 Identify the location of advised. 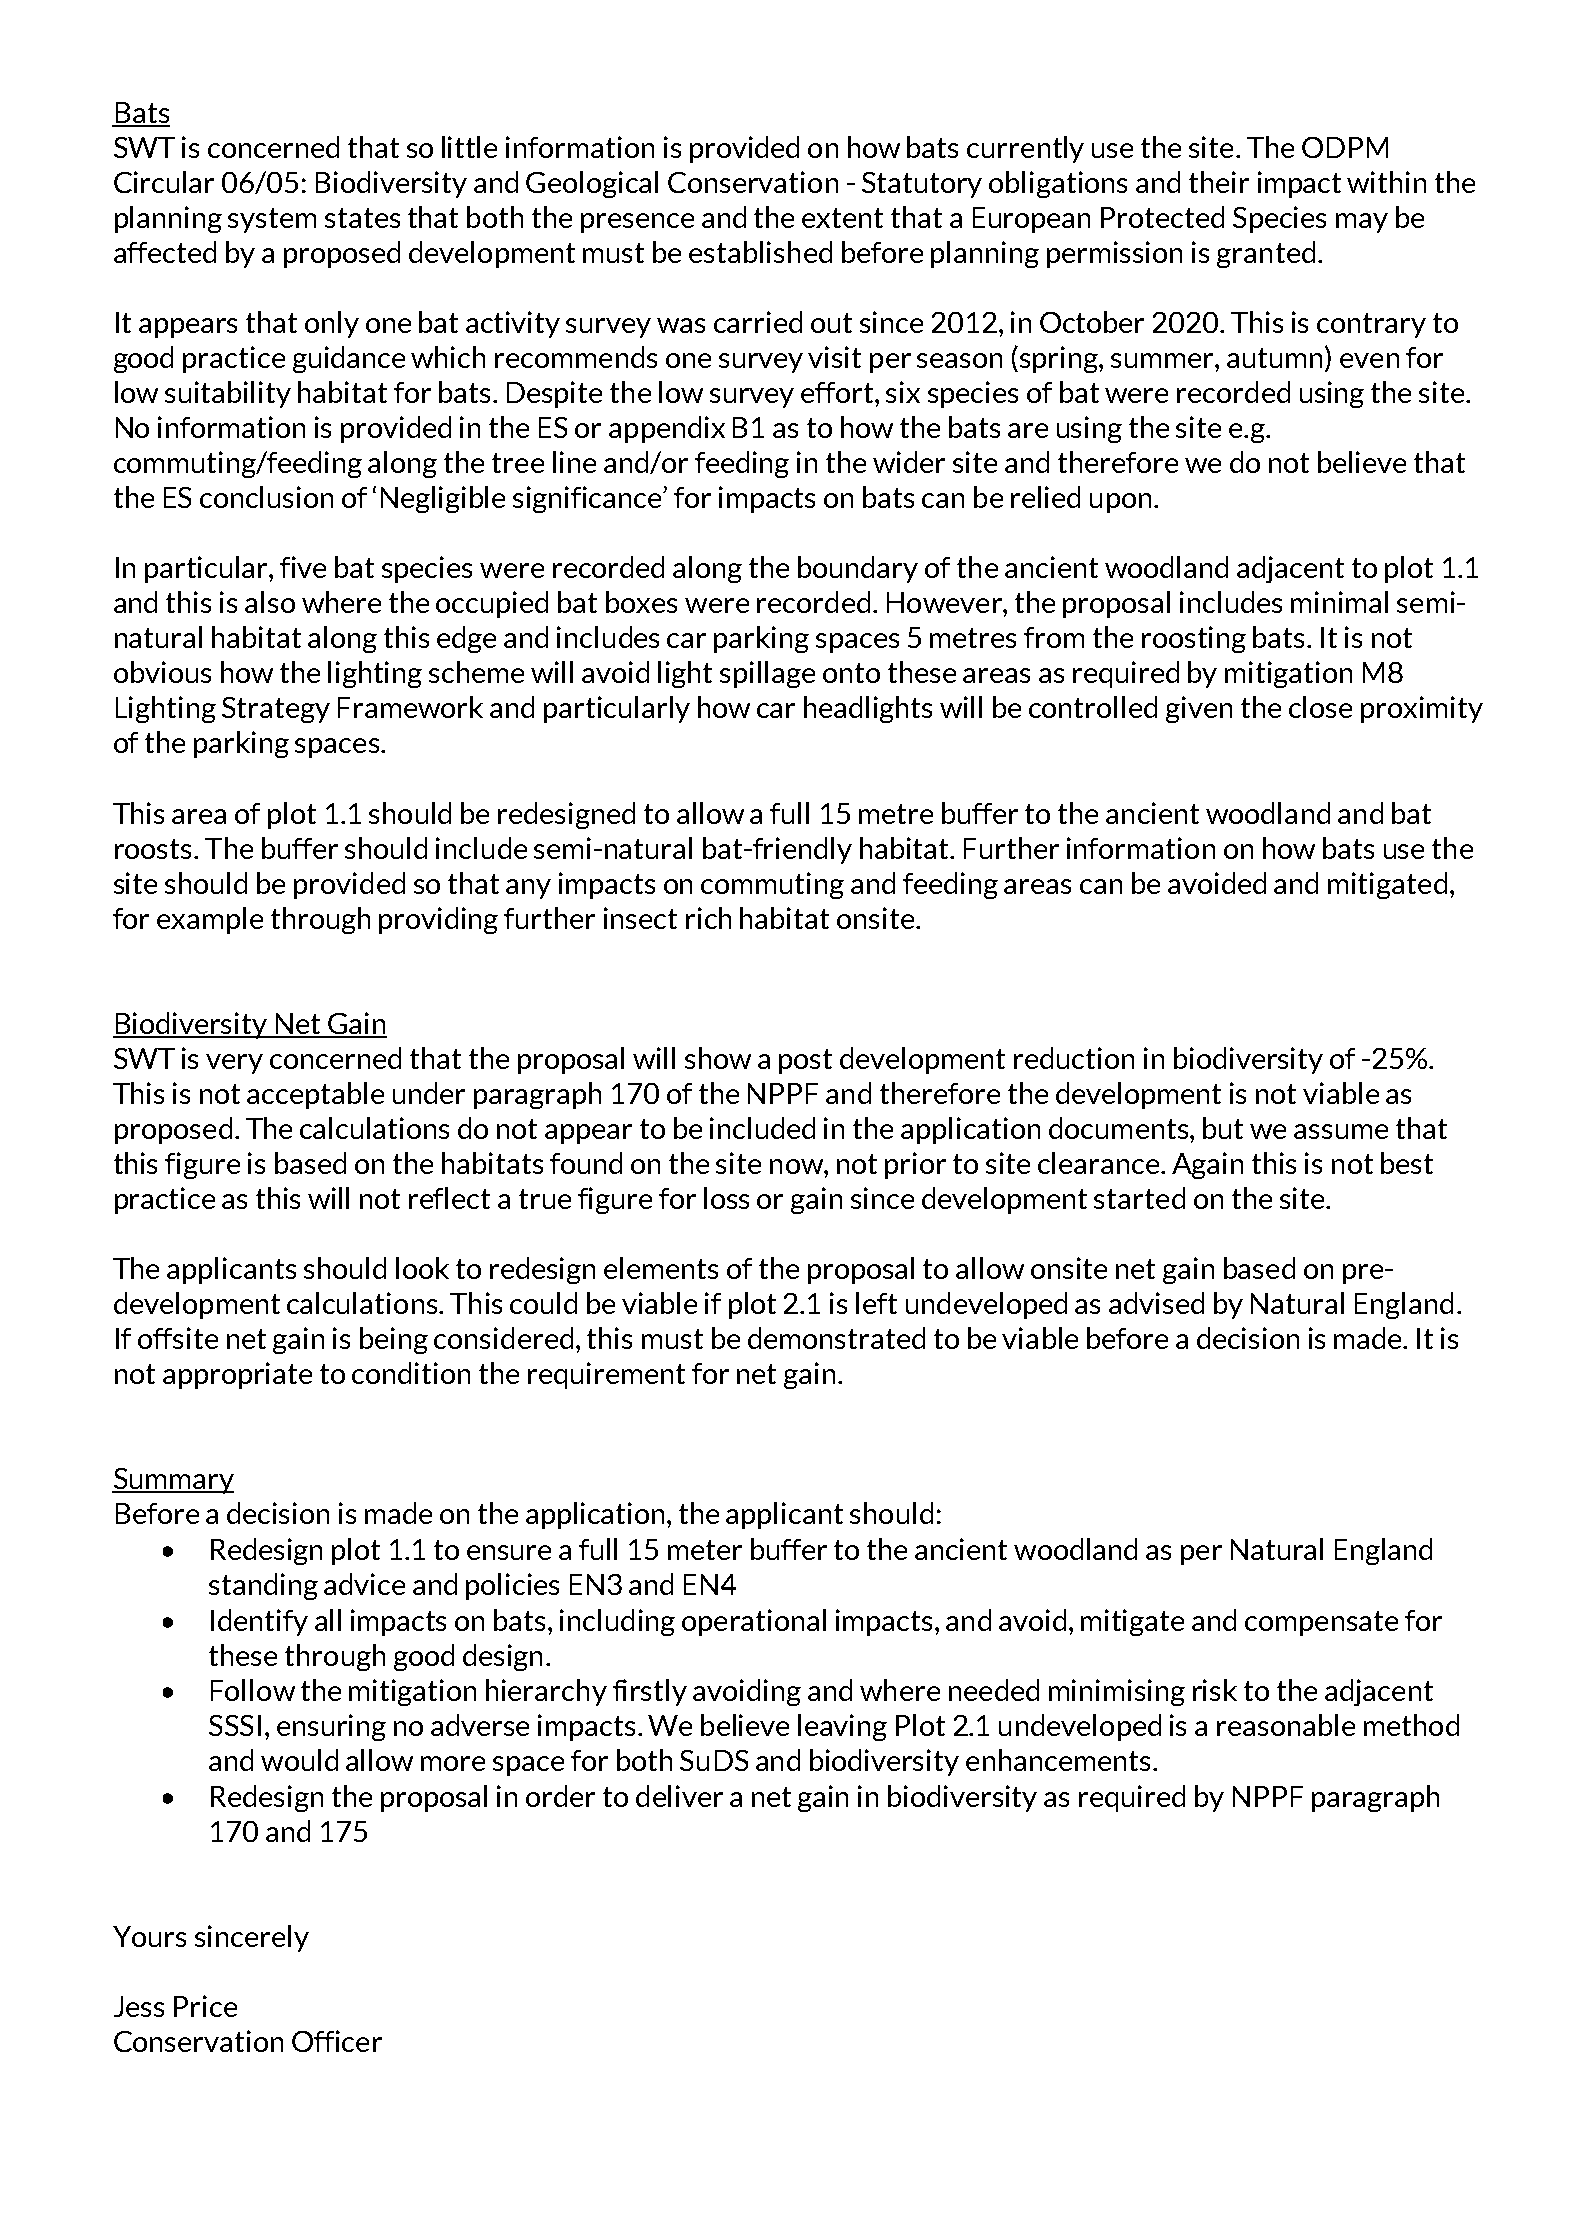
(1156, 1303).
